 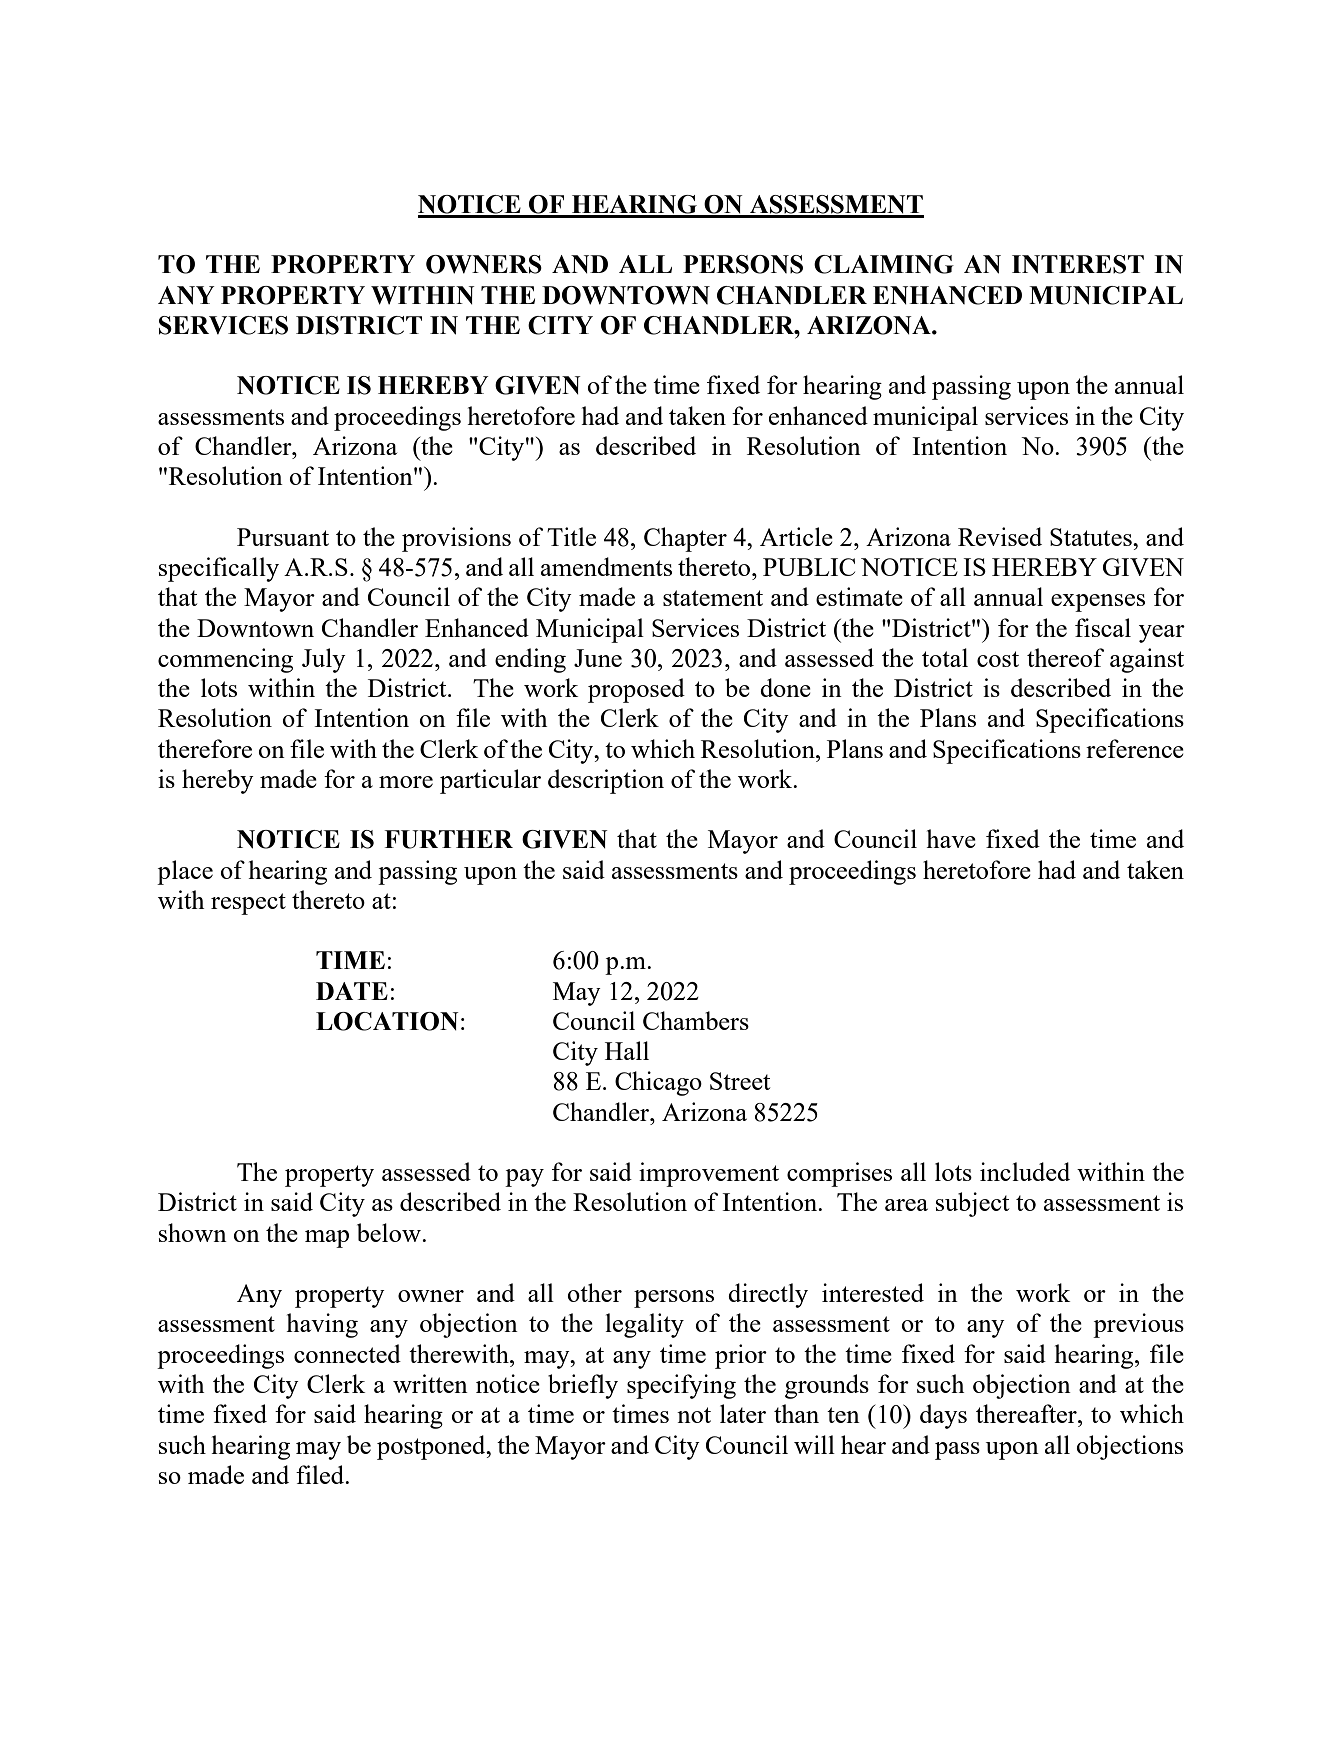 What do you see at coordinates (219, 569) in the screenshot?
I see `specifically` at bounding box center [219, 569].
